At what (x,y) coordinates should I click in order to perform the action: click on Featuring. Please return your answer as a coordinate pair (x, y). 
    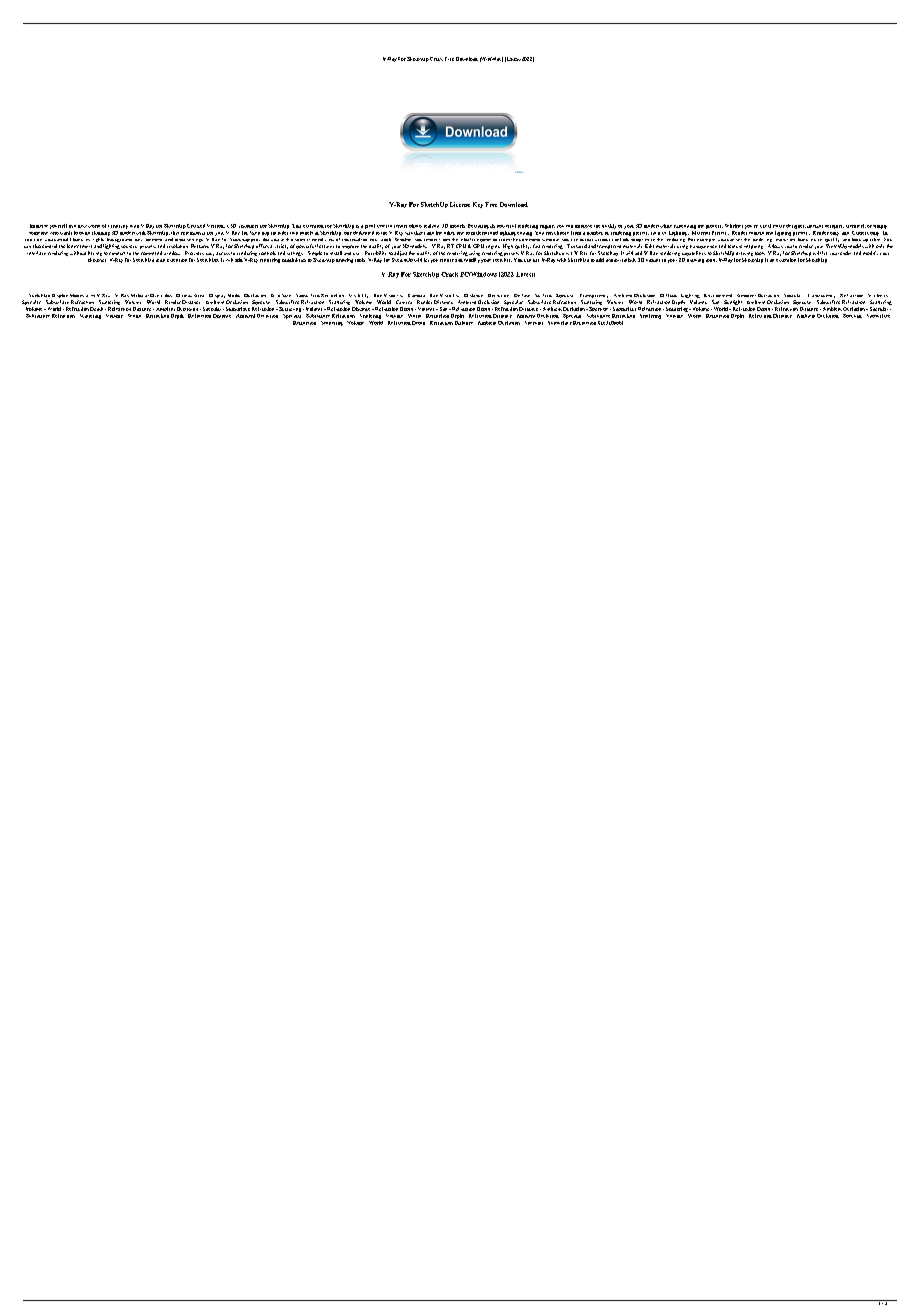
    Looking at the image, I should click on (478, 226).
